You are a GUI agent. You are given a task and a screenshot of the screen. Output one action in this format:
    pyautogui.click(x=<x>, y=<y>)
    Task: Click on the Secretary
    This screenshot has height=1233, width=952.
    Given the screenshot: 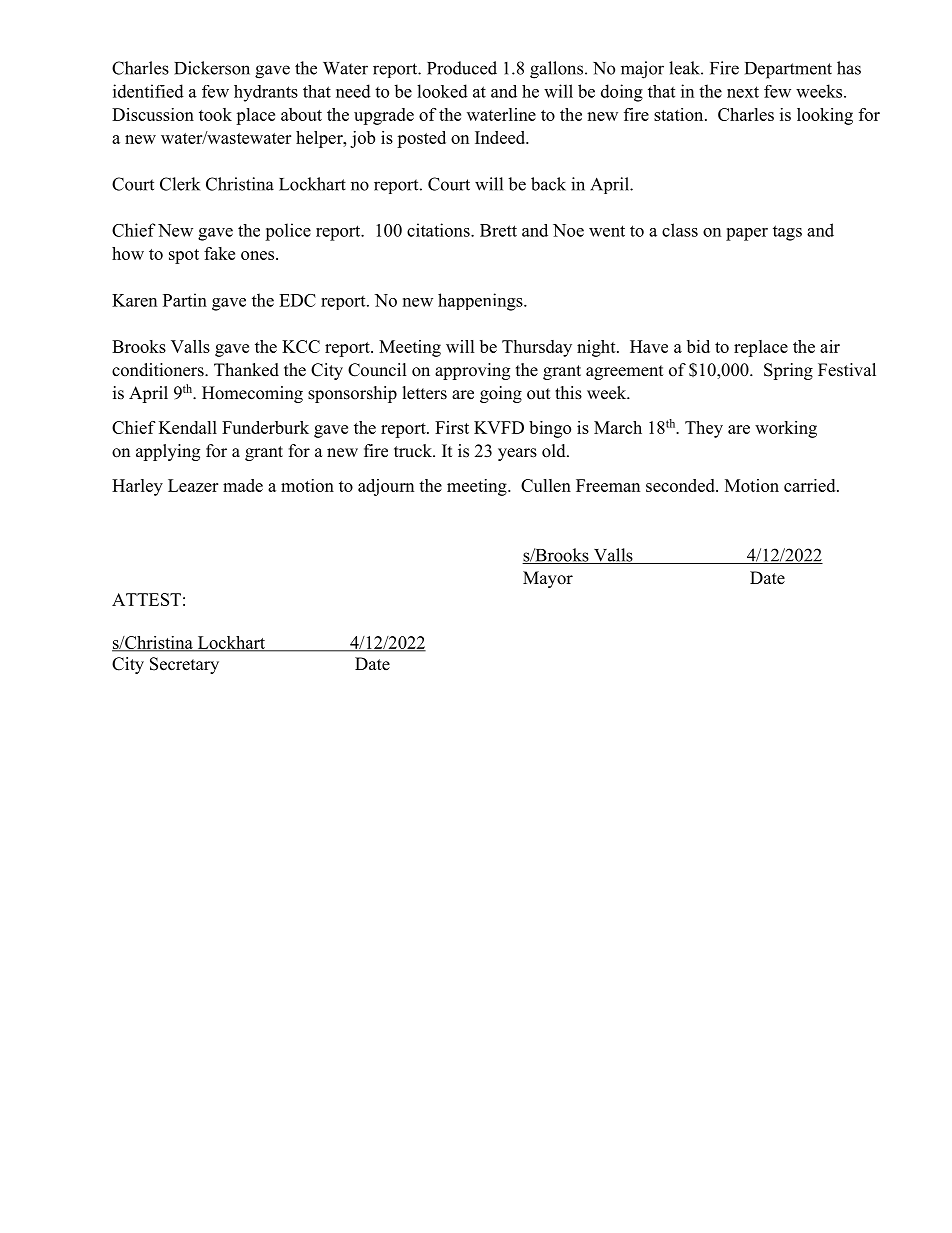 What is the action you would take?
    pyautogui.click(x=184, y=665)
